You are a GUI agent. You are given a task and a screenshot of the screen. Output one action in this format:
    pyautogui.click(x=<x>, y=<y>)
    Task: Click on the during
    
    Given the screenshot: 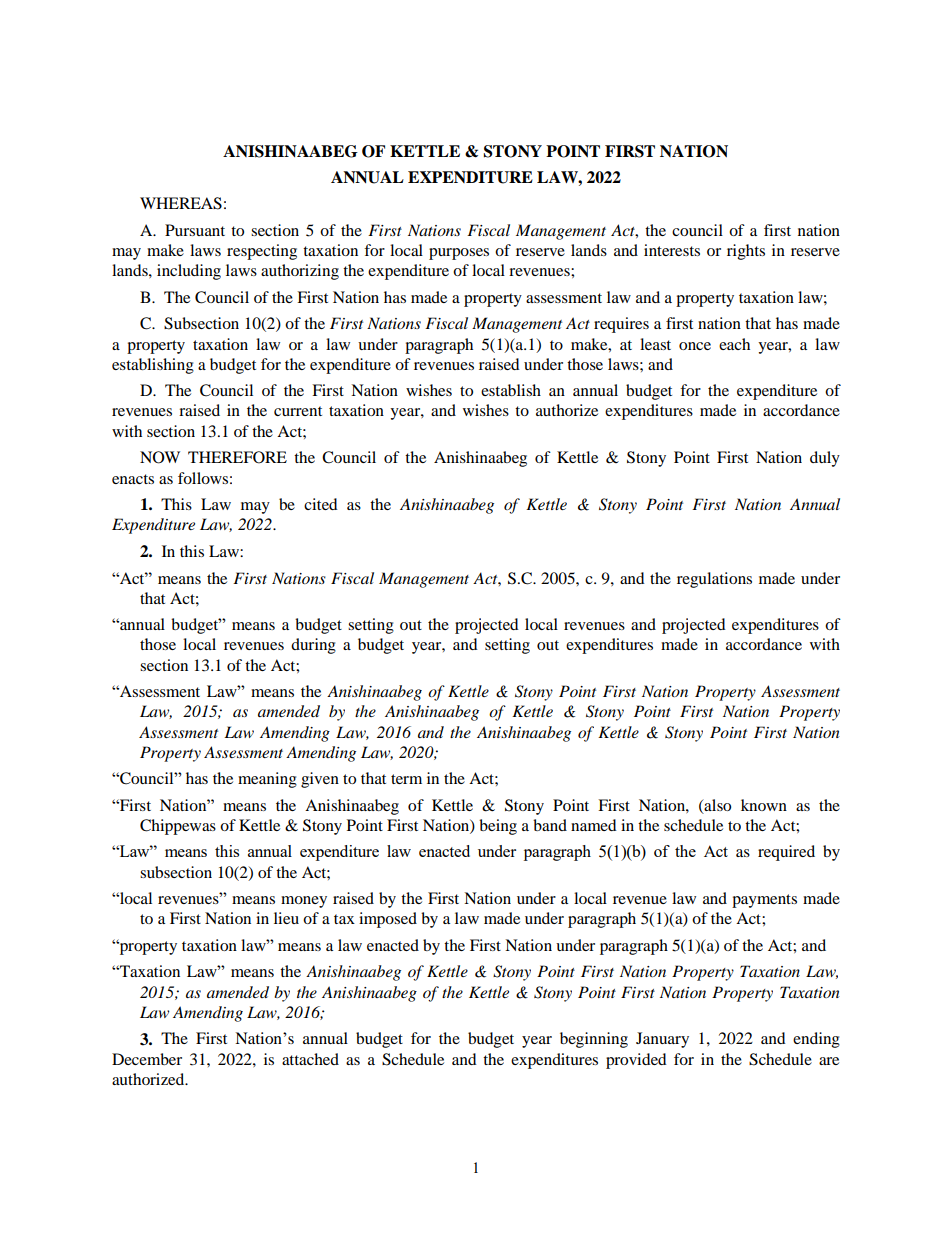 What is the action you would take?
    pyautogui.click(x=313, y=646)
